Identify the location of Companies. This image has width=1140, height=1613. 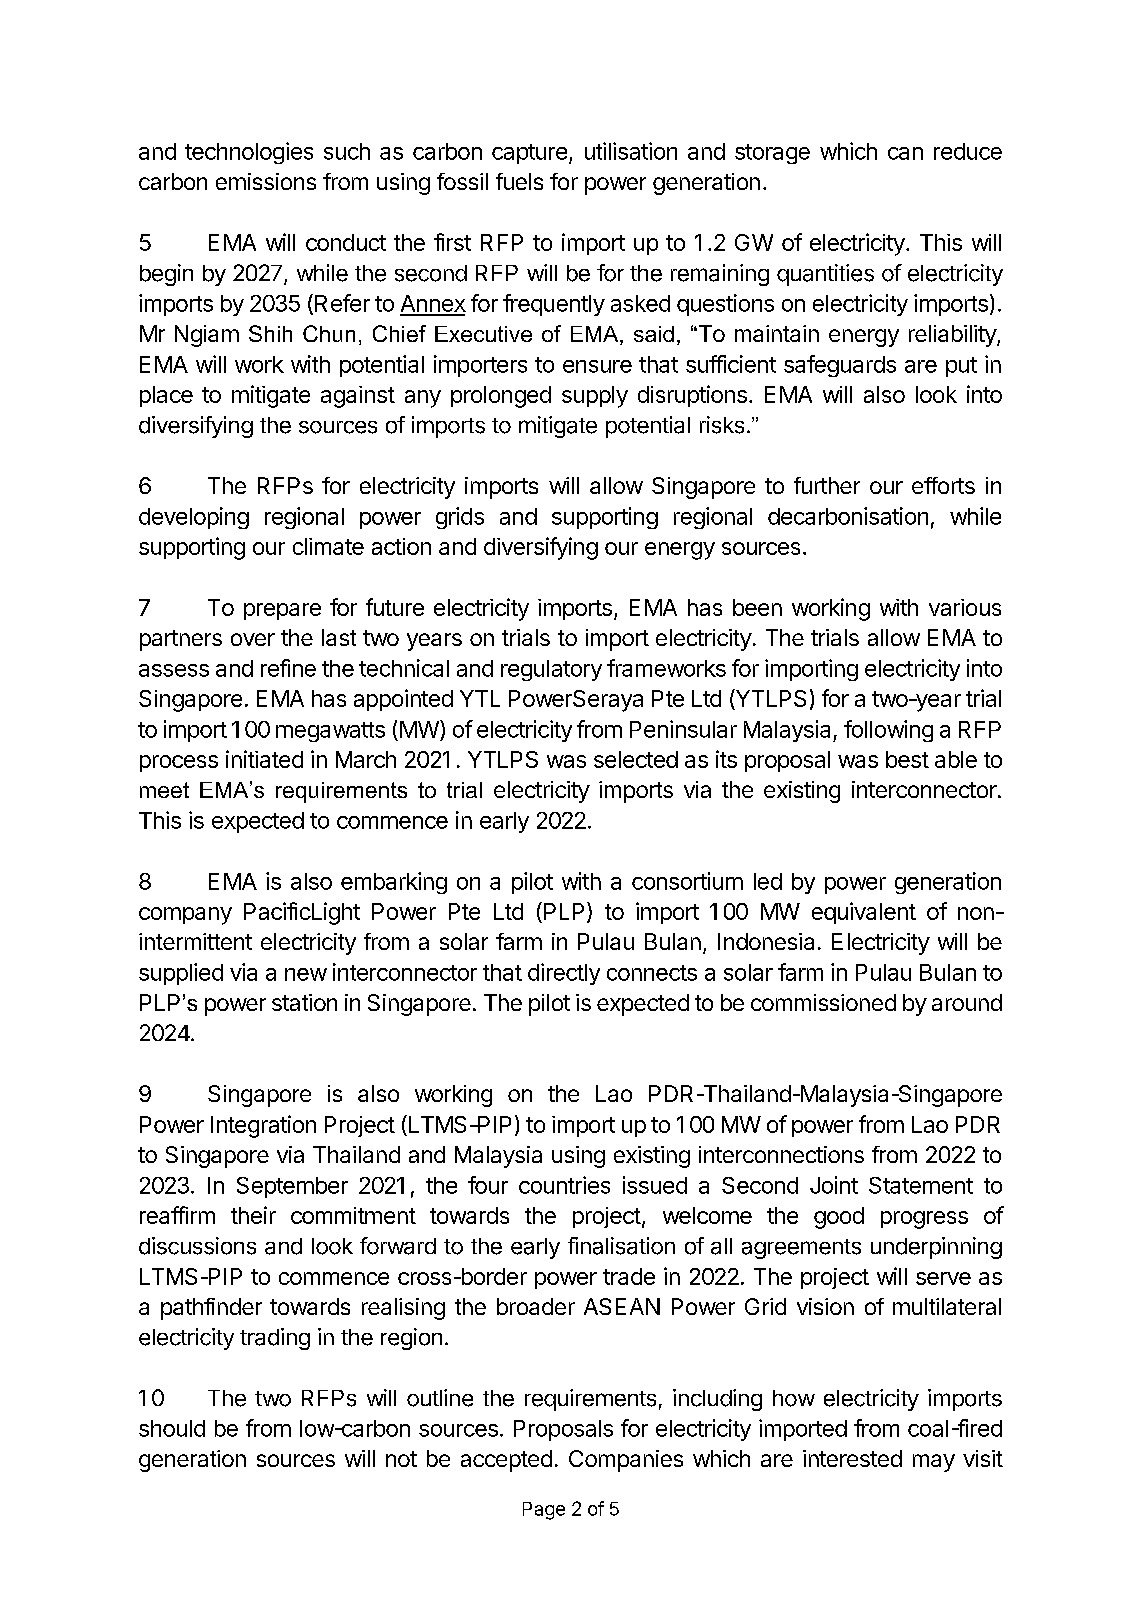
(626, 1461).
